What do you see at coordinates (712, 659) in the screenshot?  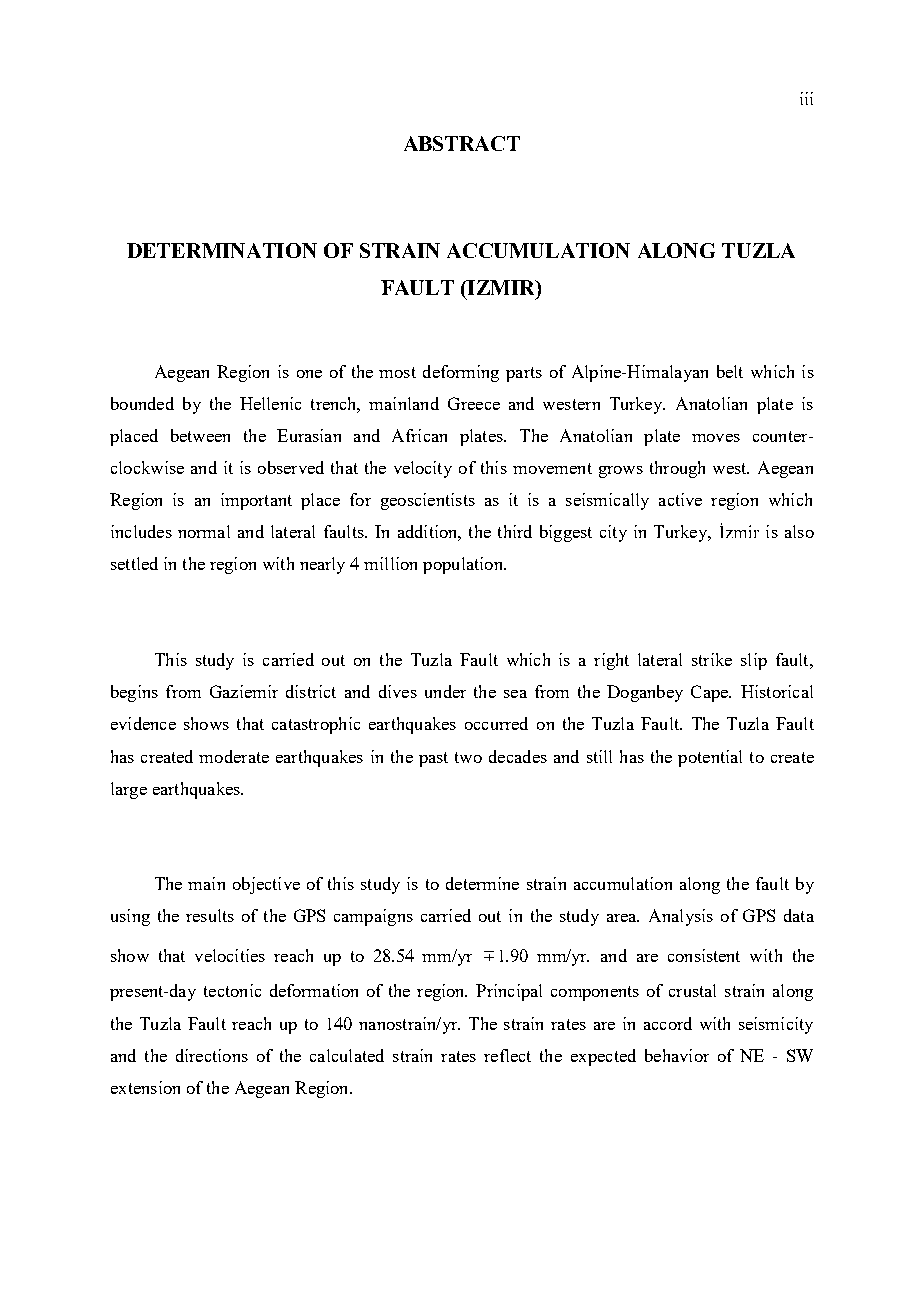 I see `strike` at bounding box center [712, 659].
